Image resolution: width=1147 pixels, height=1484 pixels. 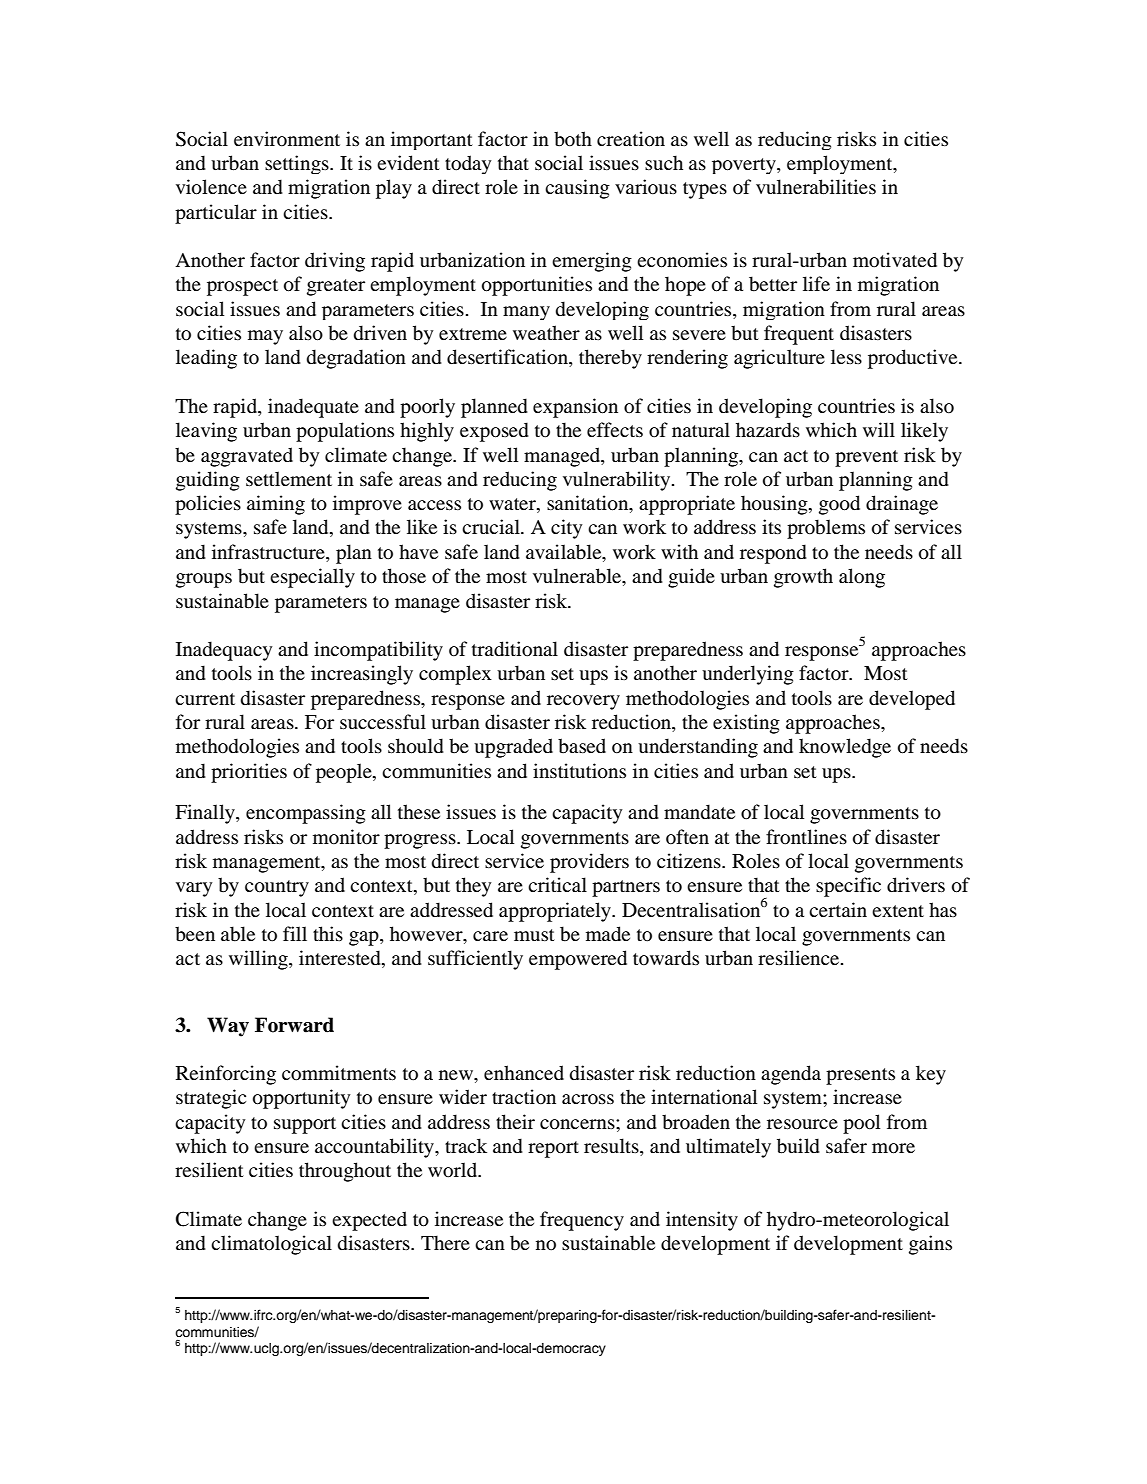 I want to click on settings, so click(x=298, y=164).
